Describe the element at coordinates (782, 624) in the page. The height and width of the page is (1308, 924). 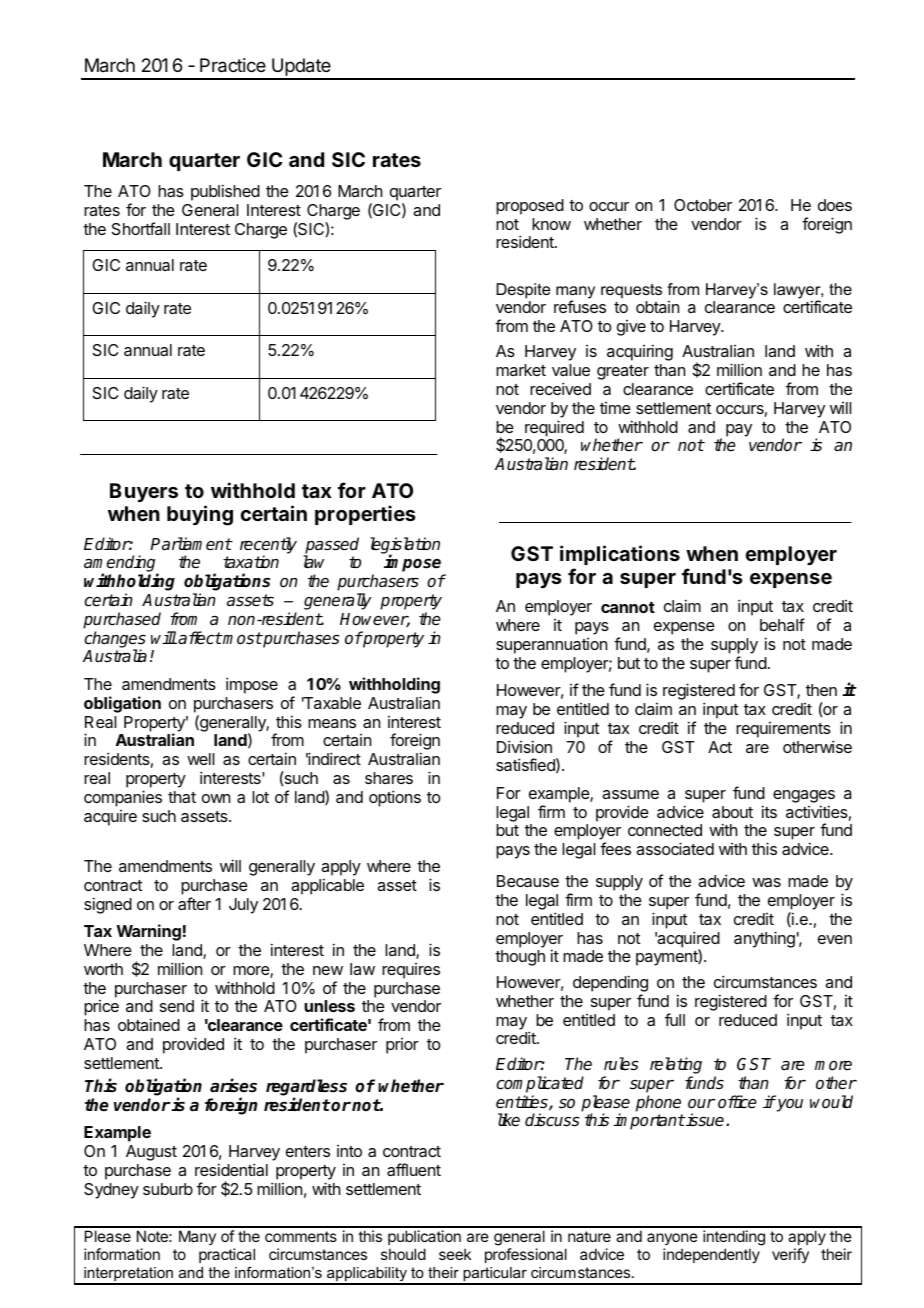
I see `behalf` at that location.
